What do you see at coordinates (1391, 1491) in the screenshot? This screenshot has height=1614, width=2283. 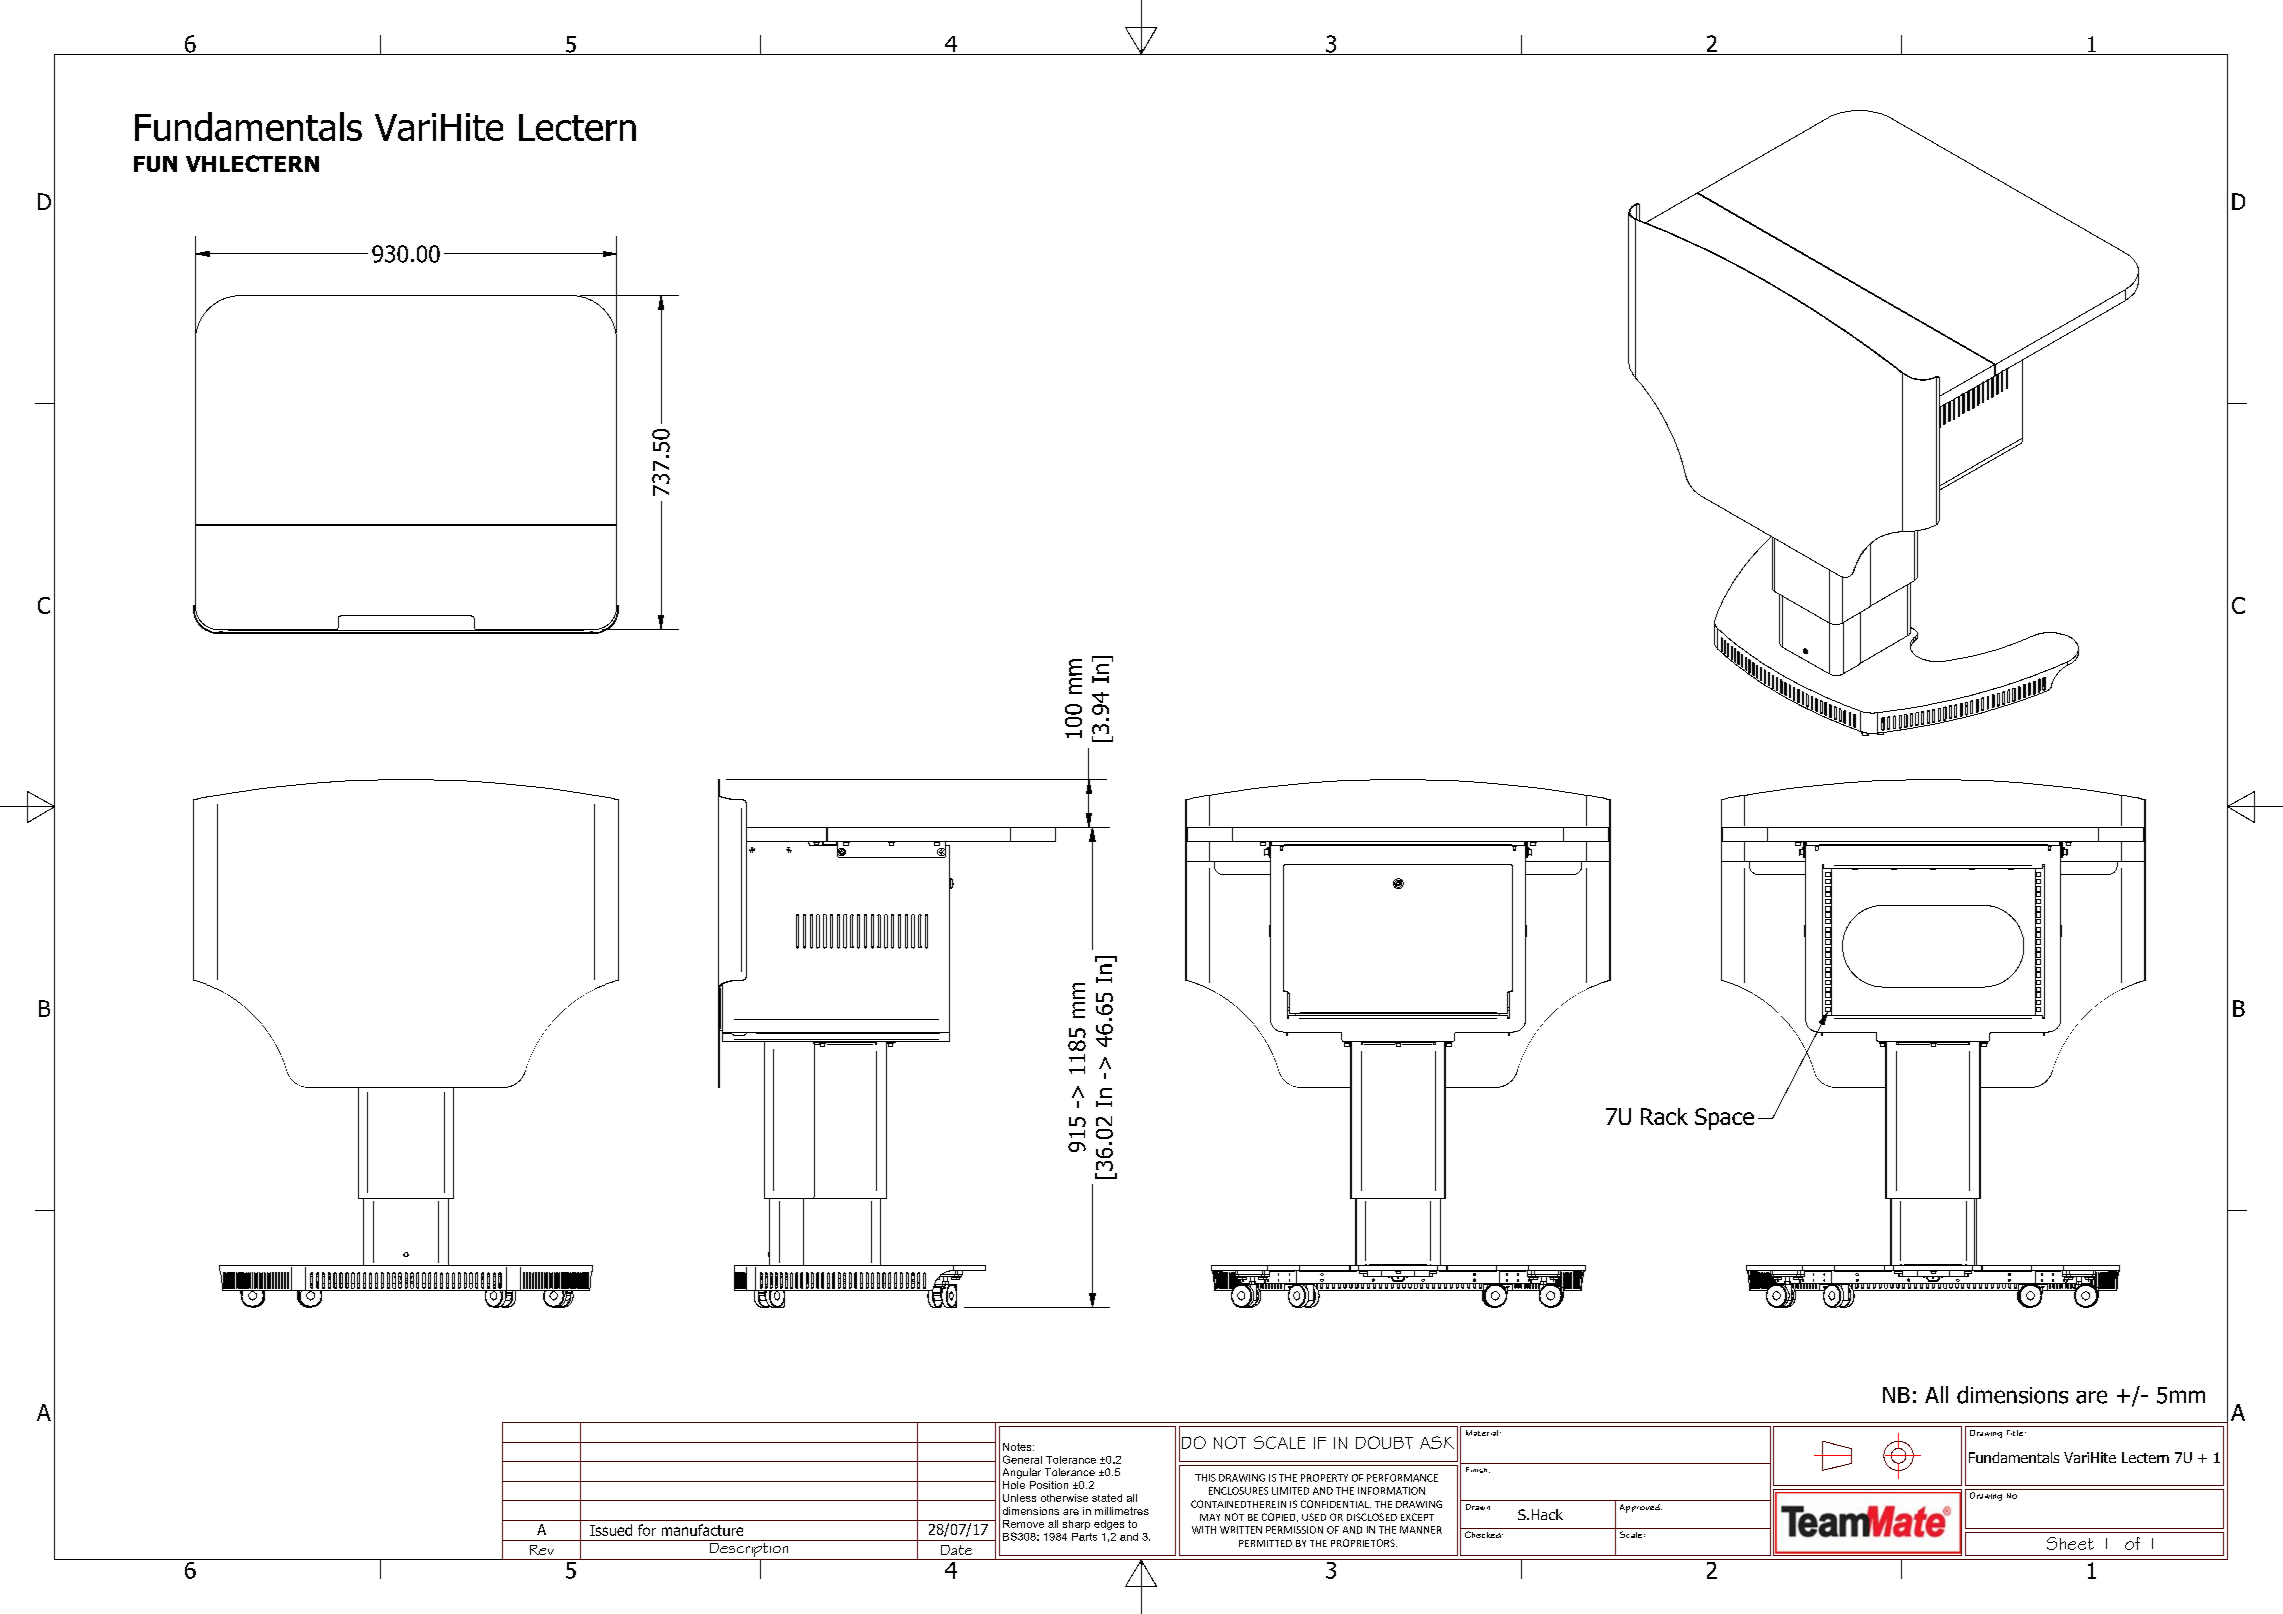 I see `INFORMATION` at bounding box center [1391, 1491].
